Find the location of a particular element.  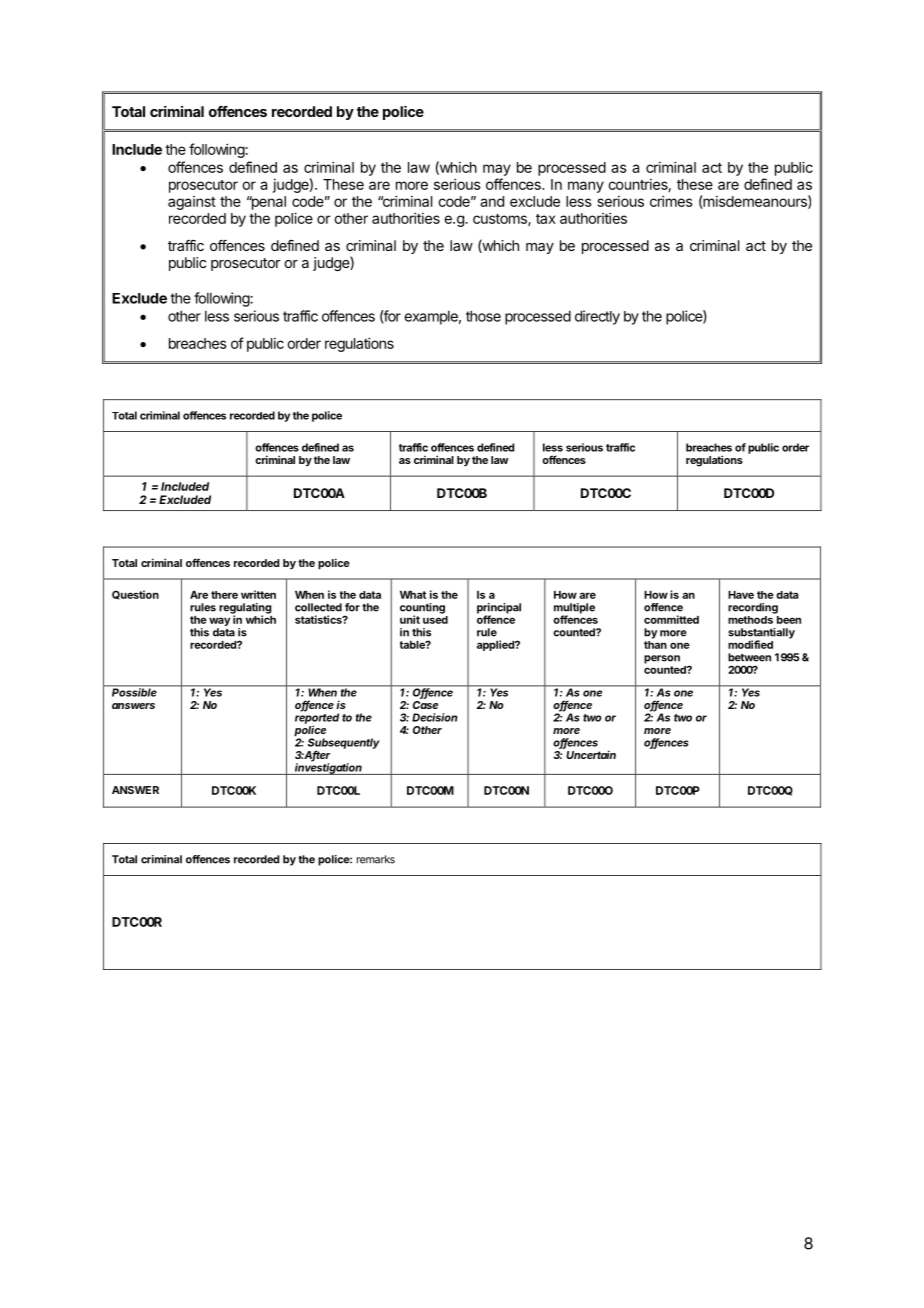

against is located at coordinates (192, 203).
